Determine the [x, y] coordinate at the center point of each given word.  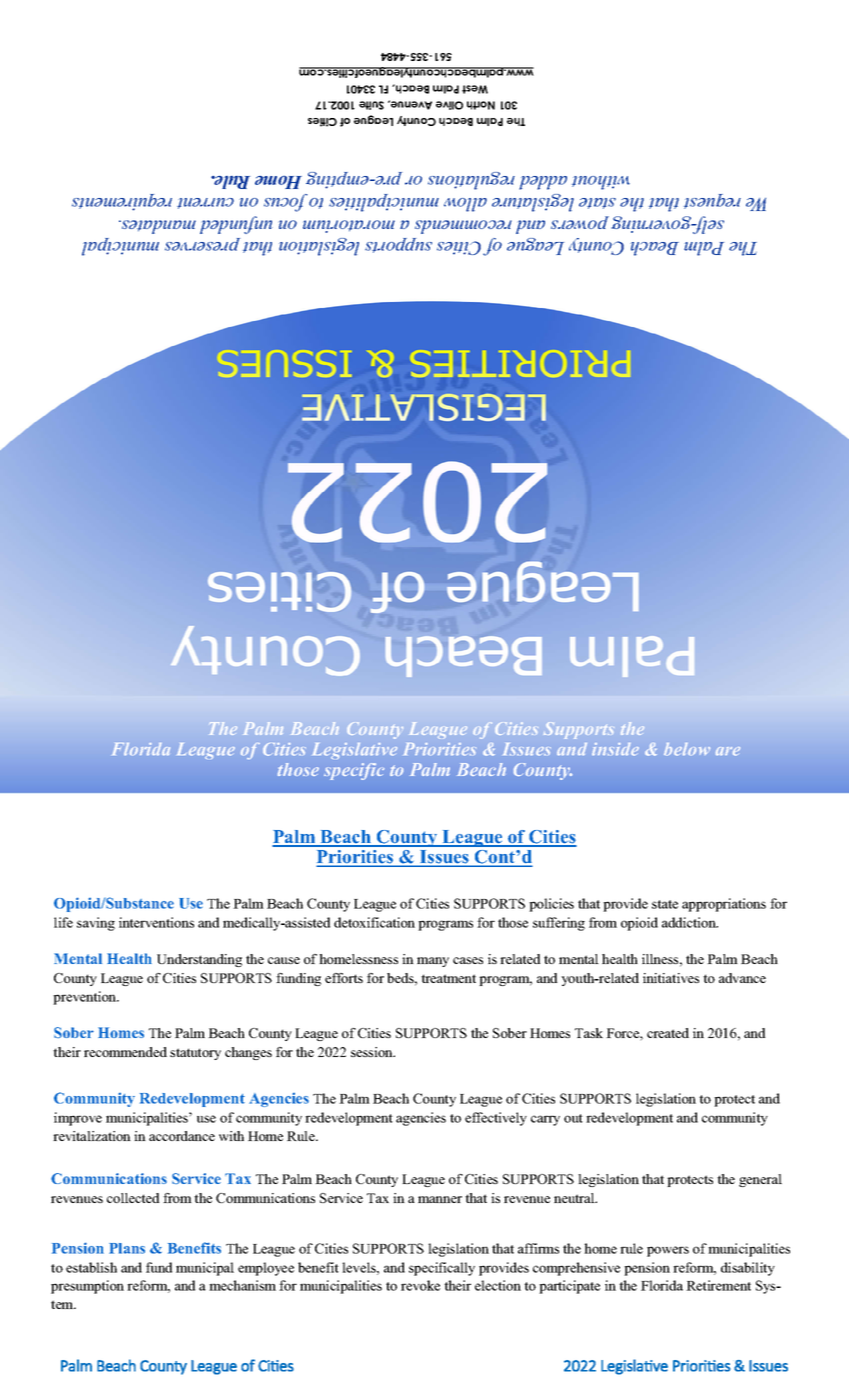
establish [91, 1267]
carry [545, 1120]
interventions [156, 922]
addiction [690, 922]
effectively [496, 1119]
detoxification [374, 922]
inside [615, 749]
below [687, 749]
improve [78, 1119]
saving [96, 924]
